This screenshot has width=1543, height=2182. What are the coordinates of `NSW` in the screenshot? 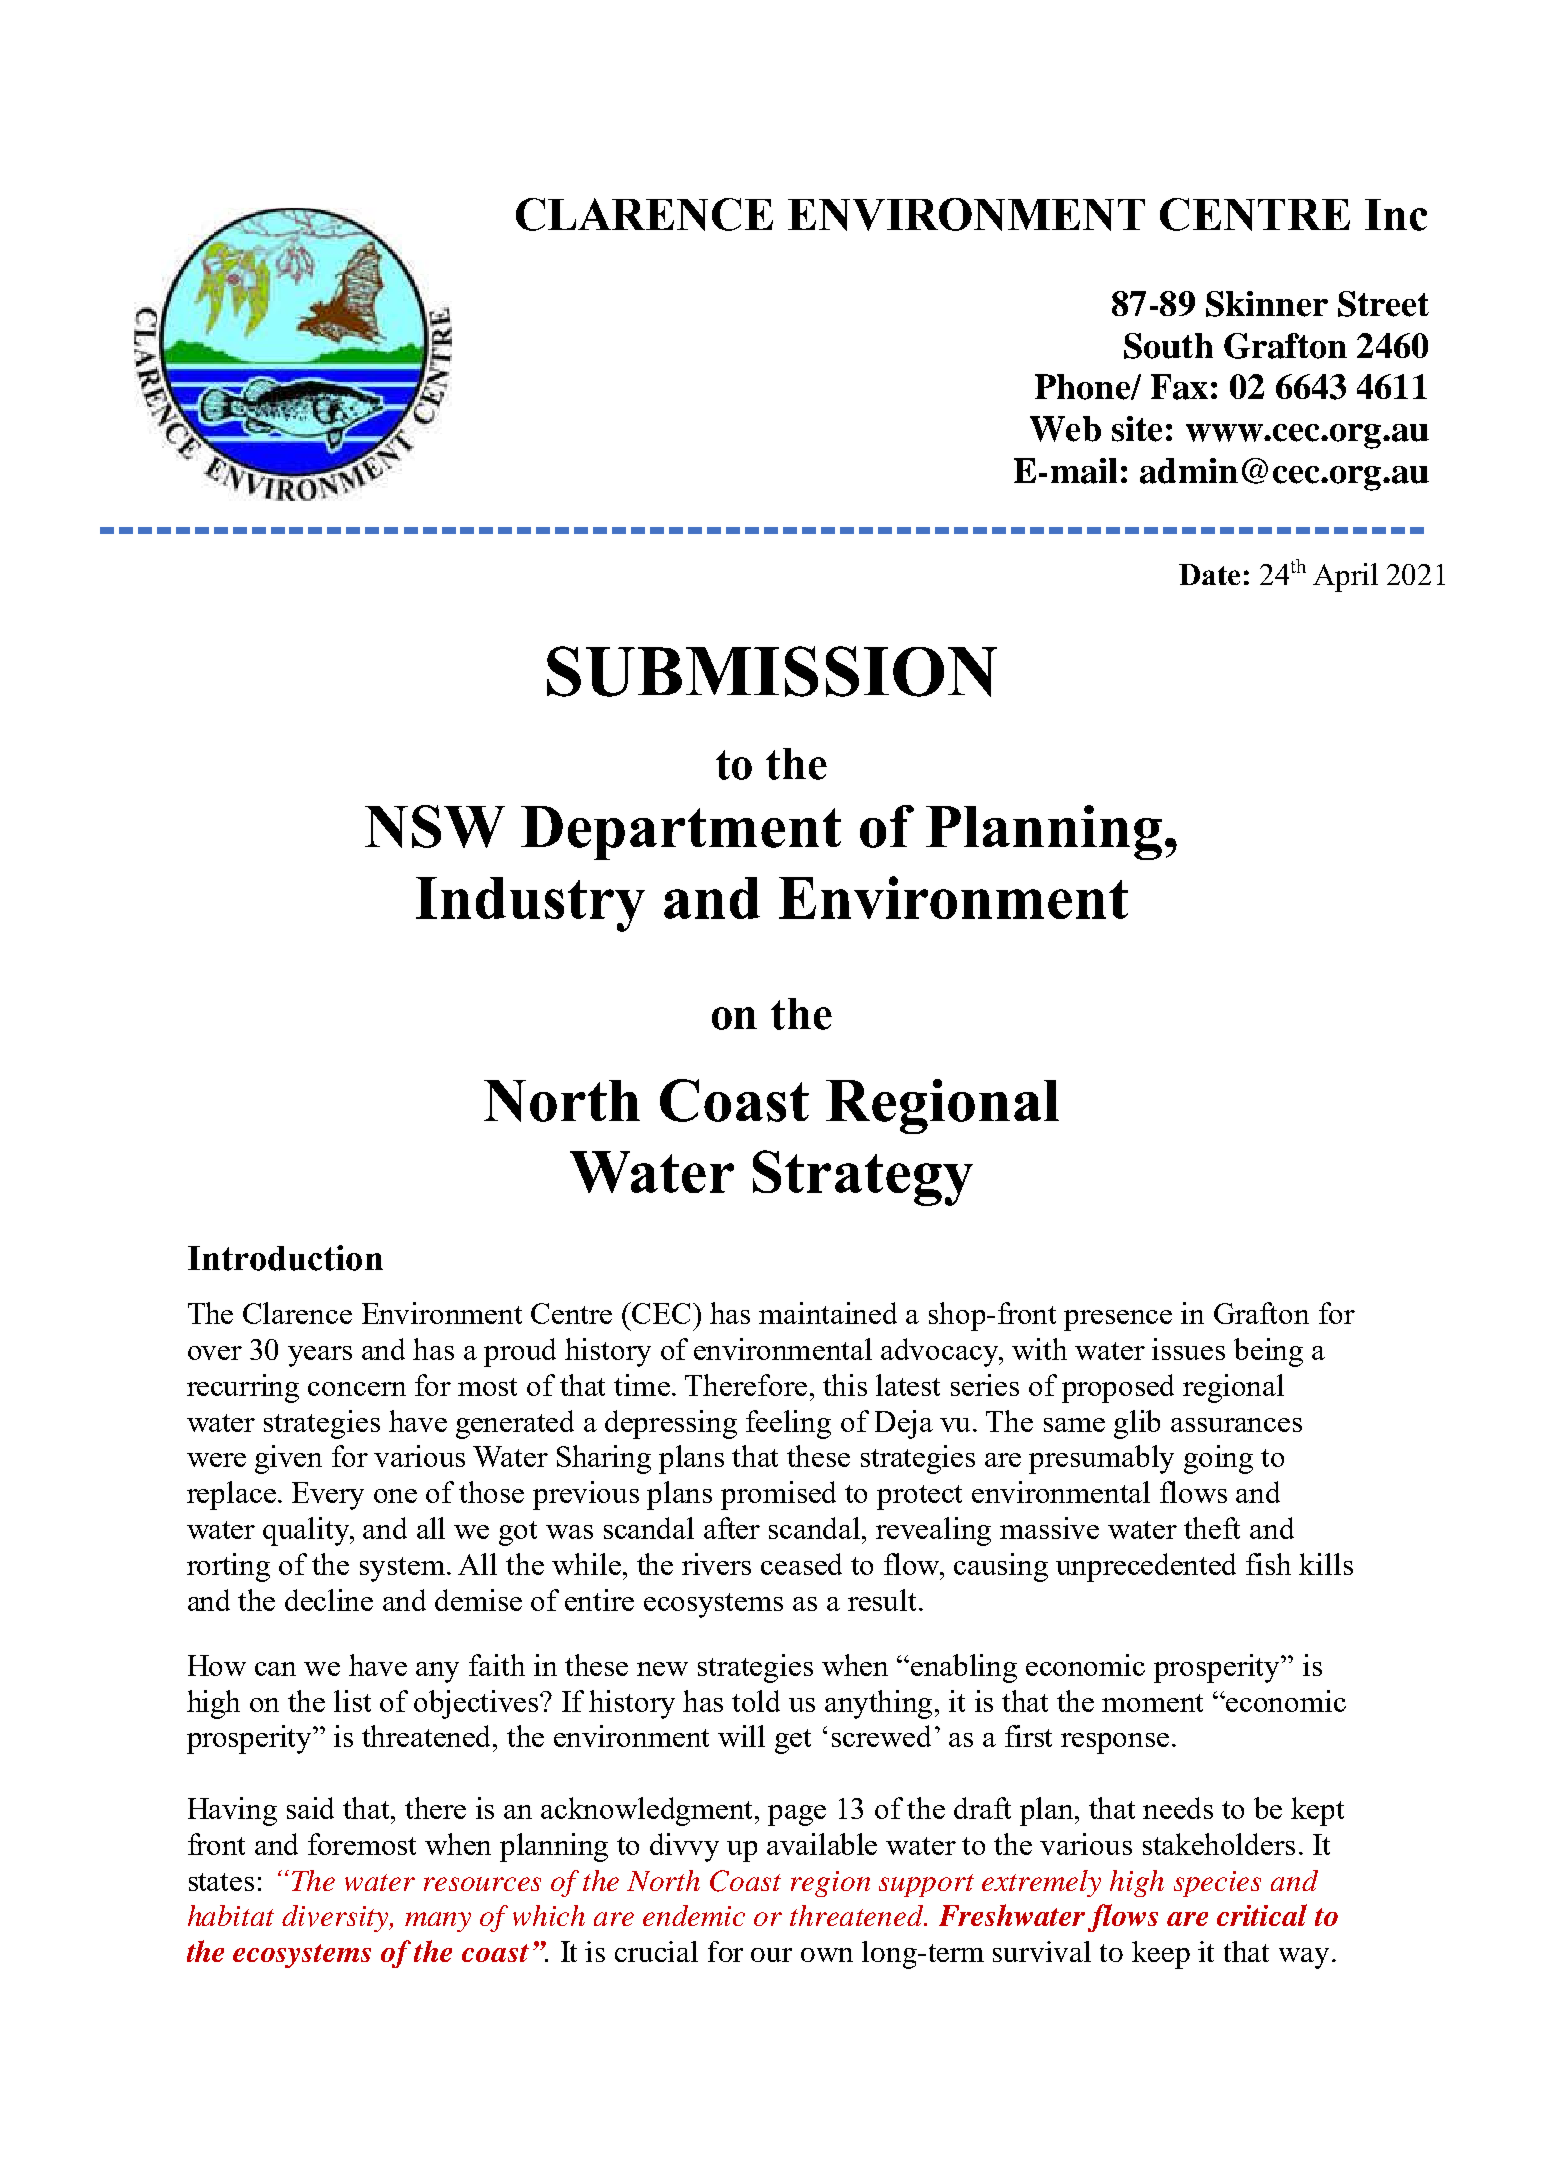 It's located at (435, 826).
